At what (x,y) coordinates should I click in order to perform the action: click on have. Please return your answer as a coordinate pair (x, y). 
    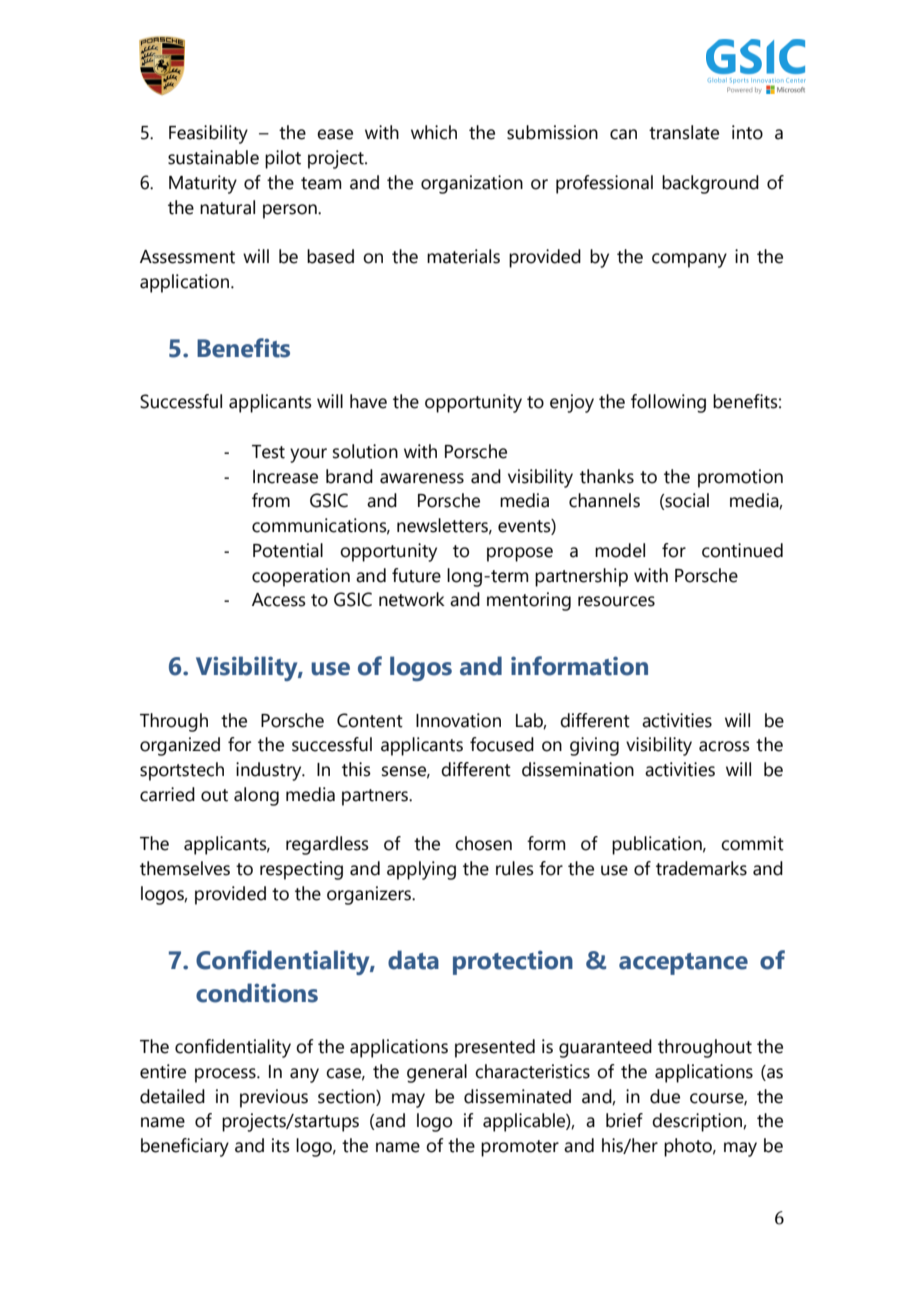
    Looking at the image, I should click on (368, 401).
